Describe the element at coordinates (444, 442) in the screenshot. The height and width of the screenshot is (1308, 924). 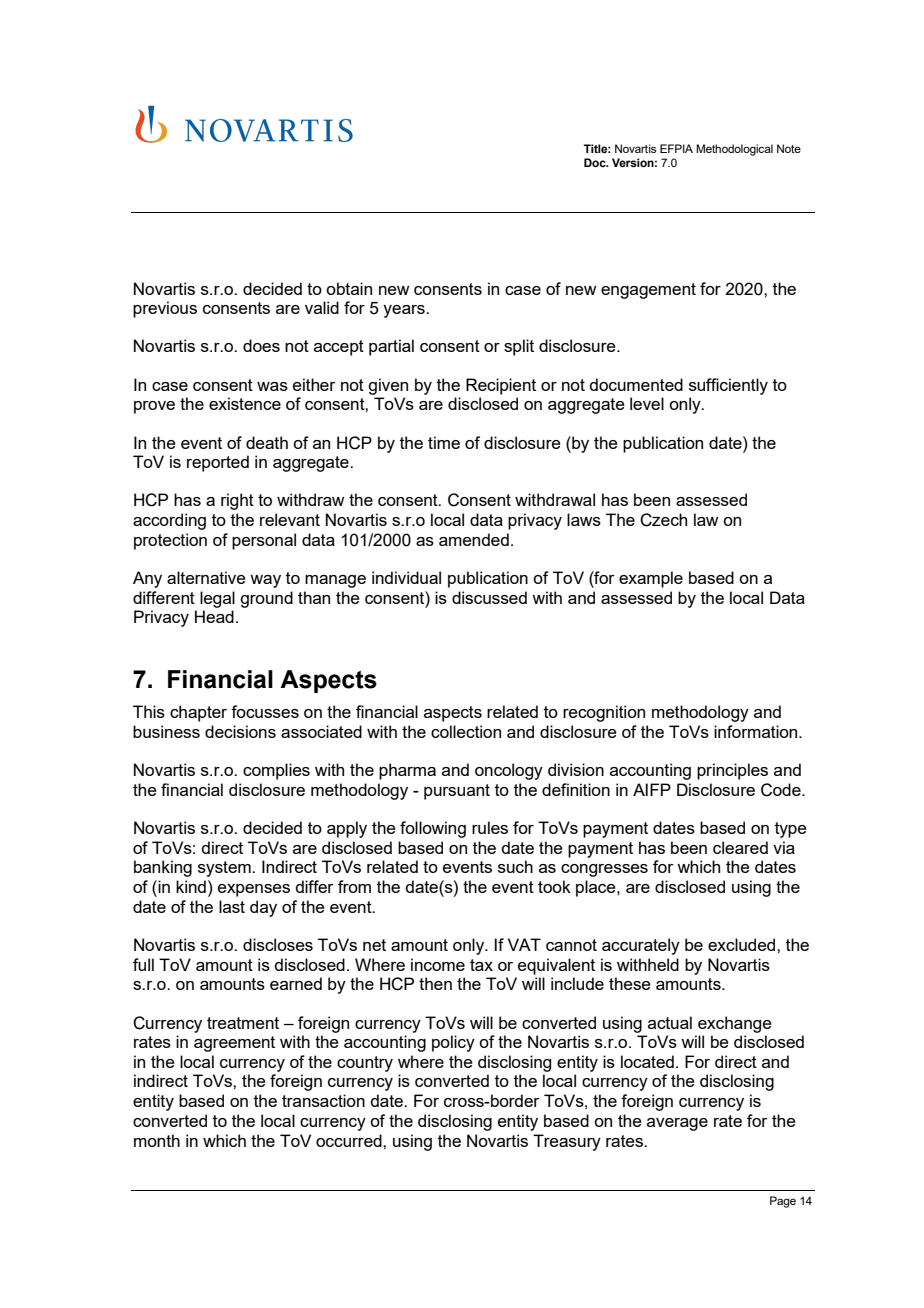
I see `time` at that location.
